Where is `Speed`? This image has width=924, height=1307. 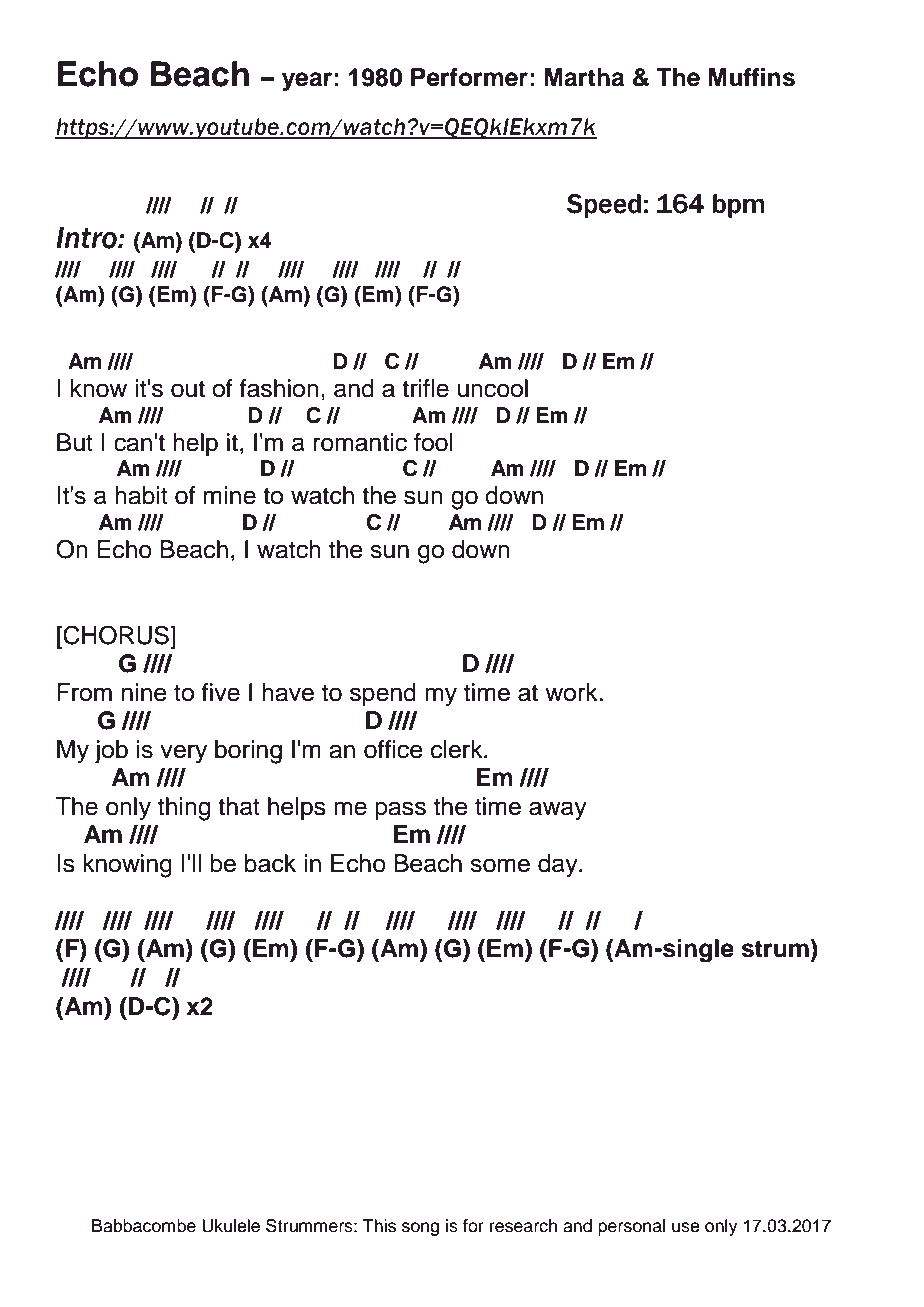 Speed is located at coordinates (604, 205).
